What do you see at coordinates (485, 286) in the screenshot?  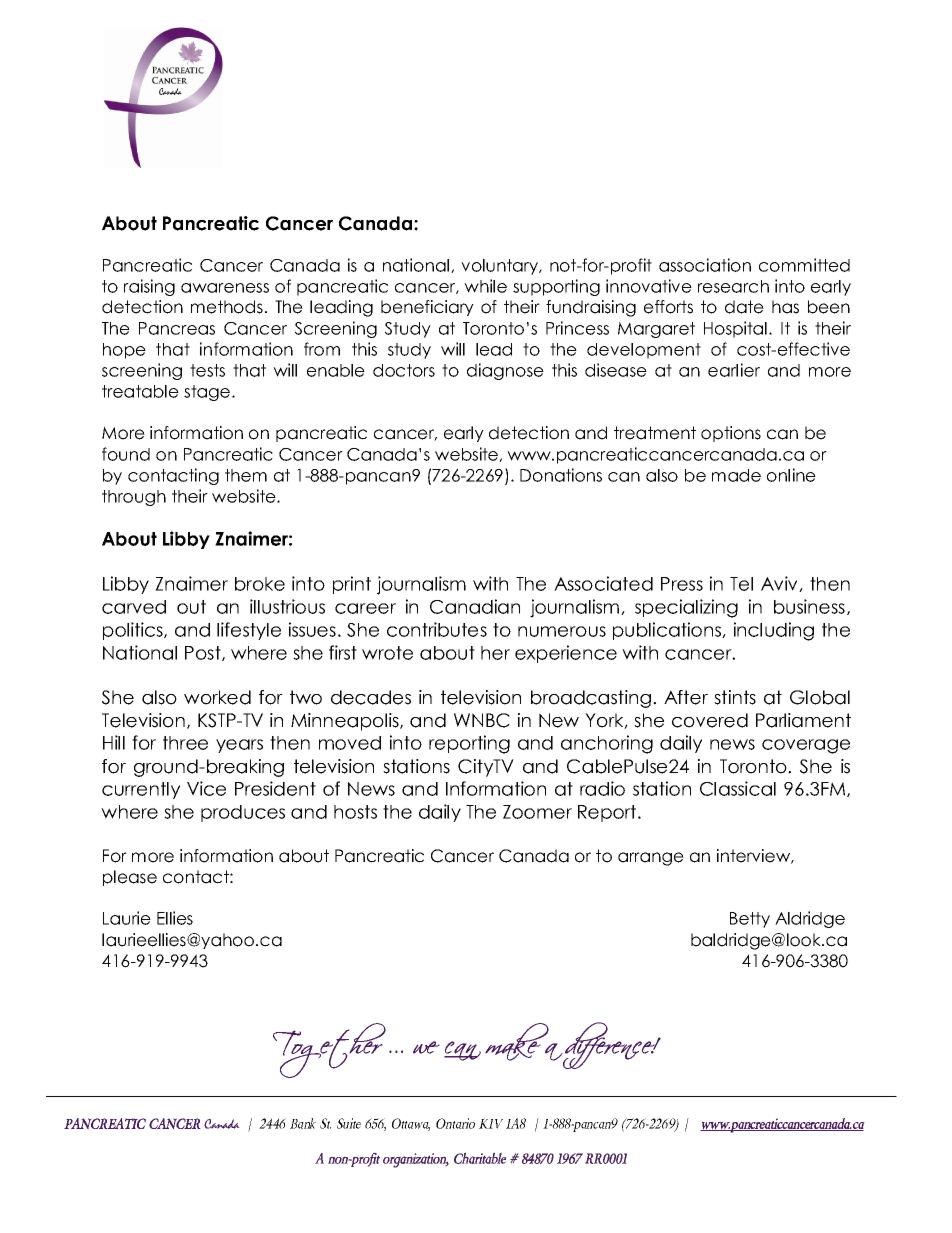 I see `while` at bounding box center [485, 286].
